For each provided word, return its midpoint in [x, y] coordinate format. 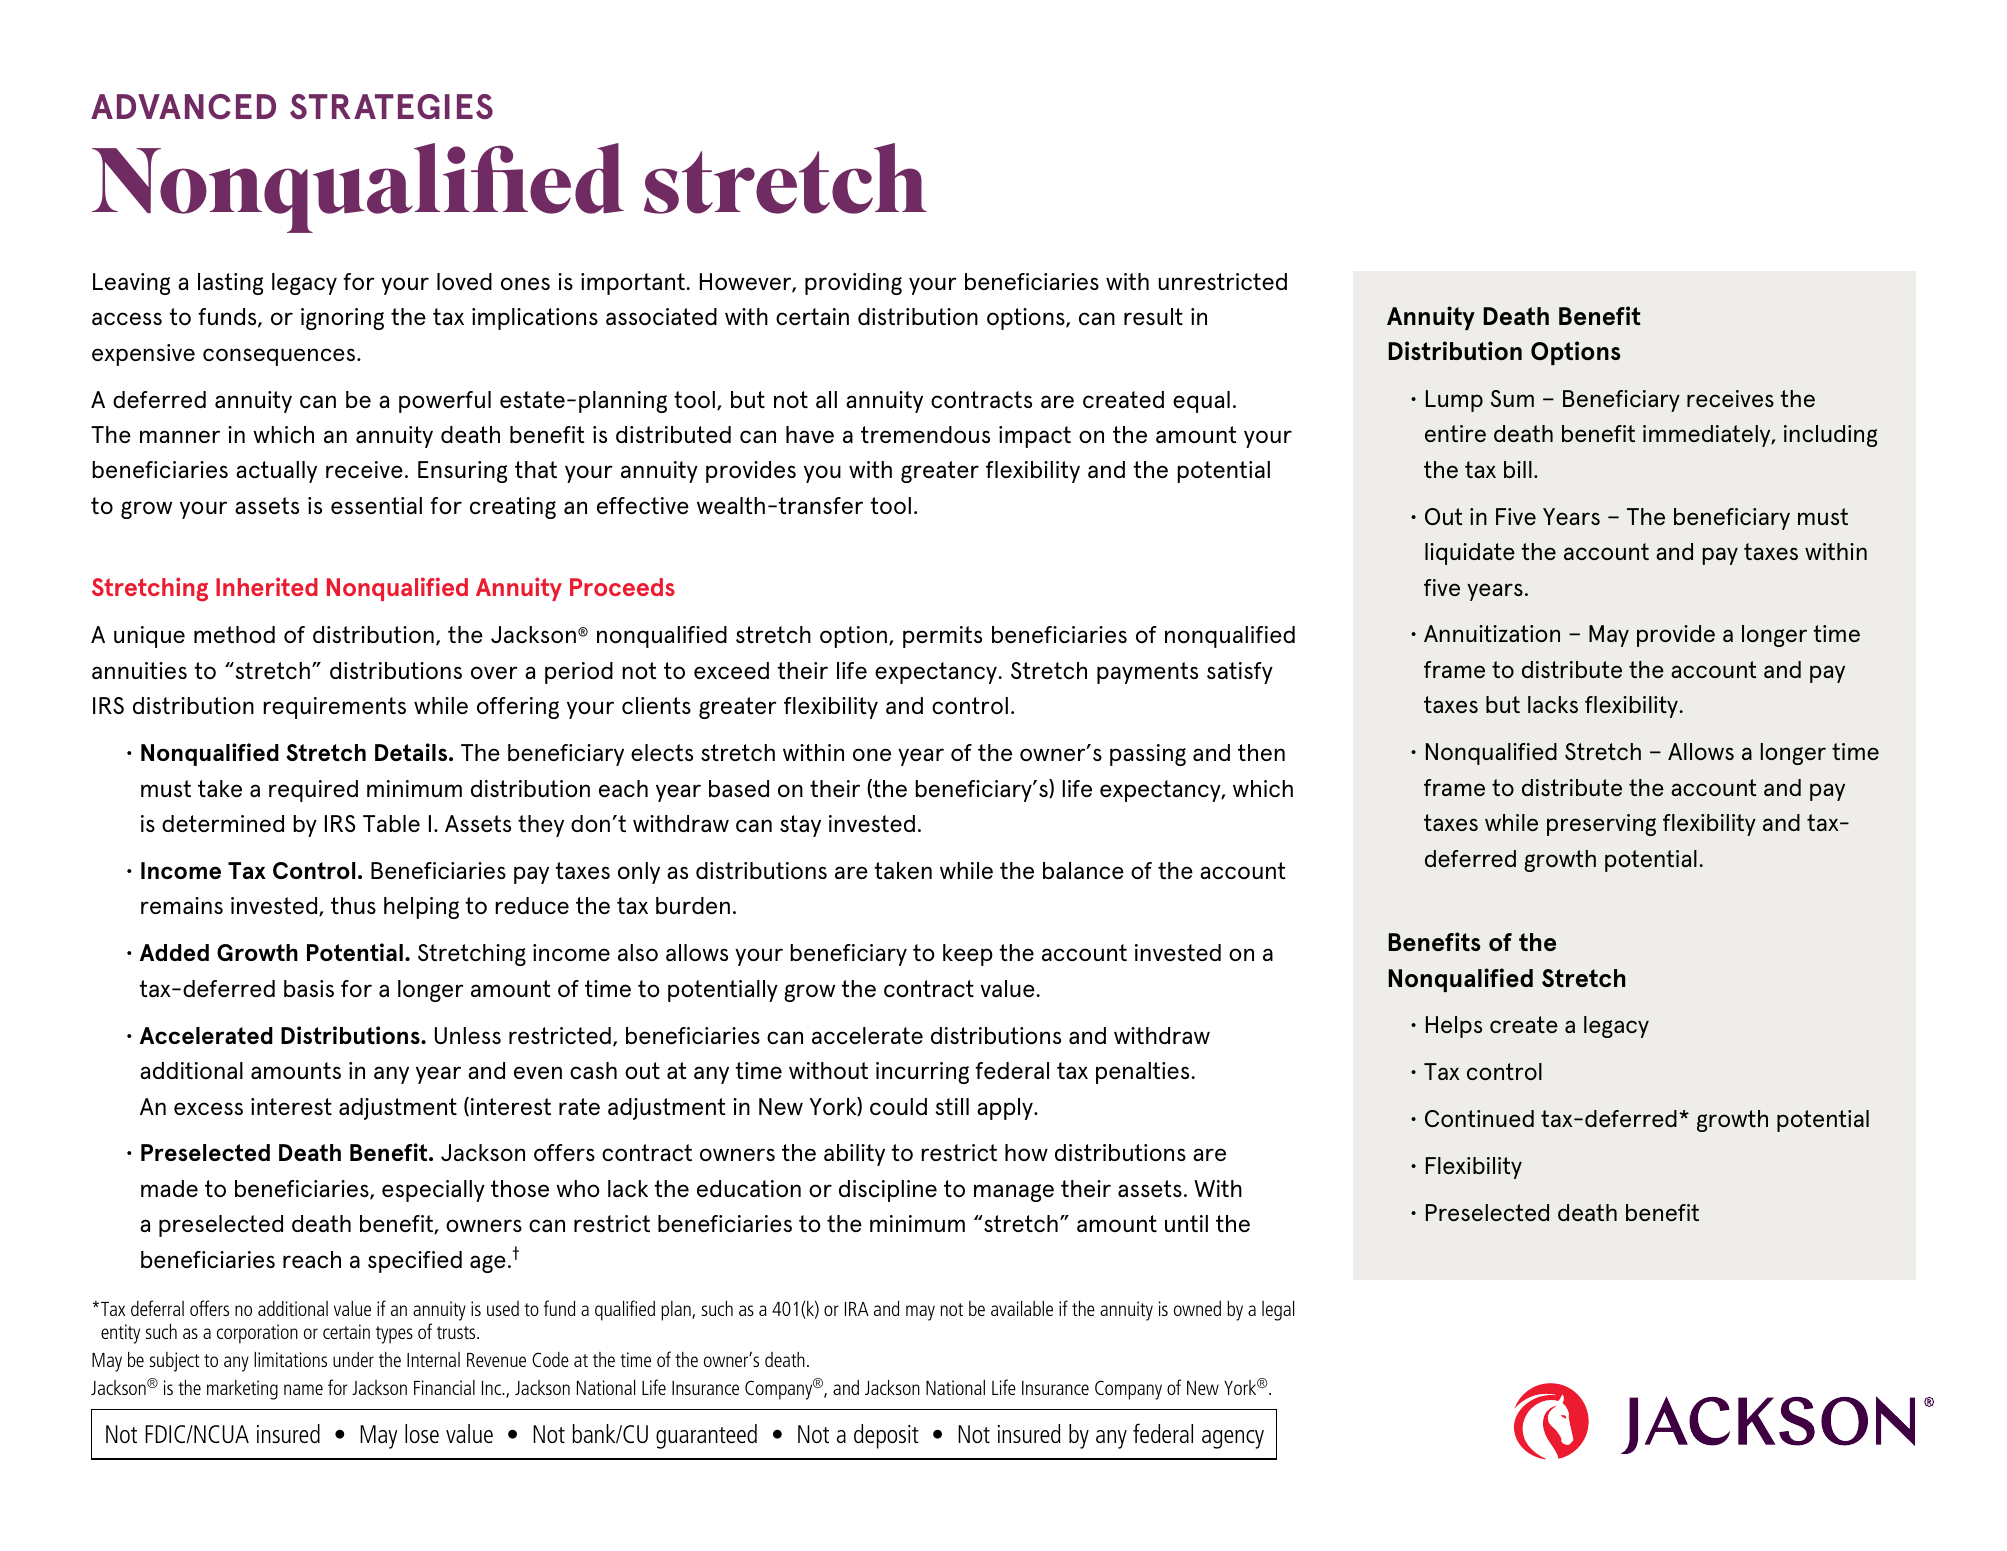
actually [276, 472]
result [1153, 316]
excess [208, 1108]
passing [1148, 755]
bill [1518, 469]
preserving [1601, 825]
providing [853, 284]
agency [1233, 1439]
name [303, 1389]
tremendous [925, 434]
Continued [1479, 1118]
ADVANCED [183, 106]
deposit [886, 1436]
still [952, 1106]
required [313, 791]
